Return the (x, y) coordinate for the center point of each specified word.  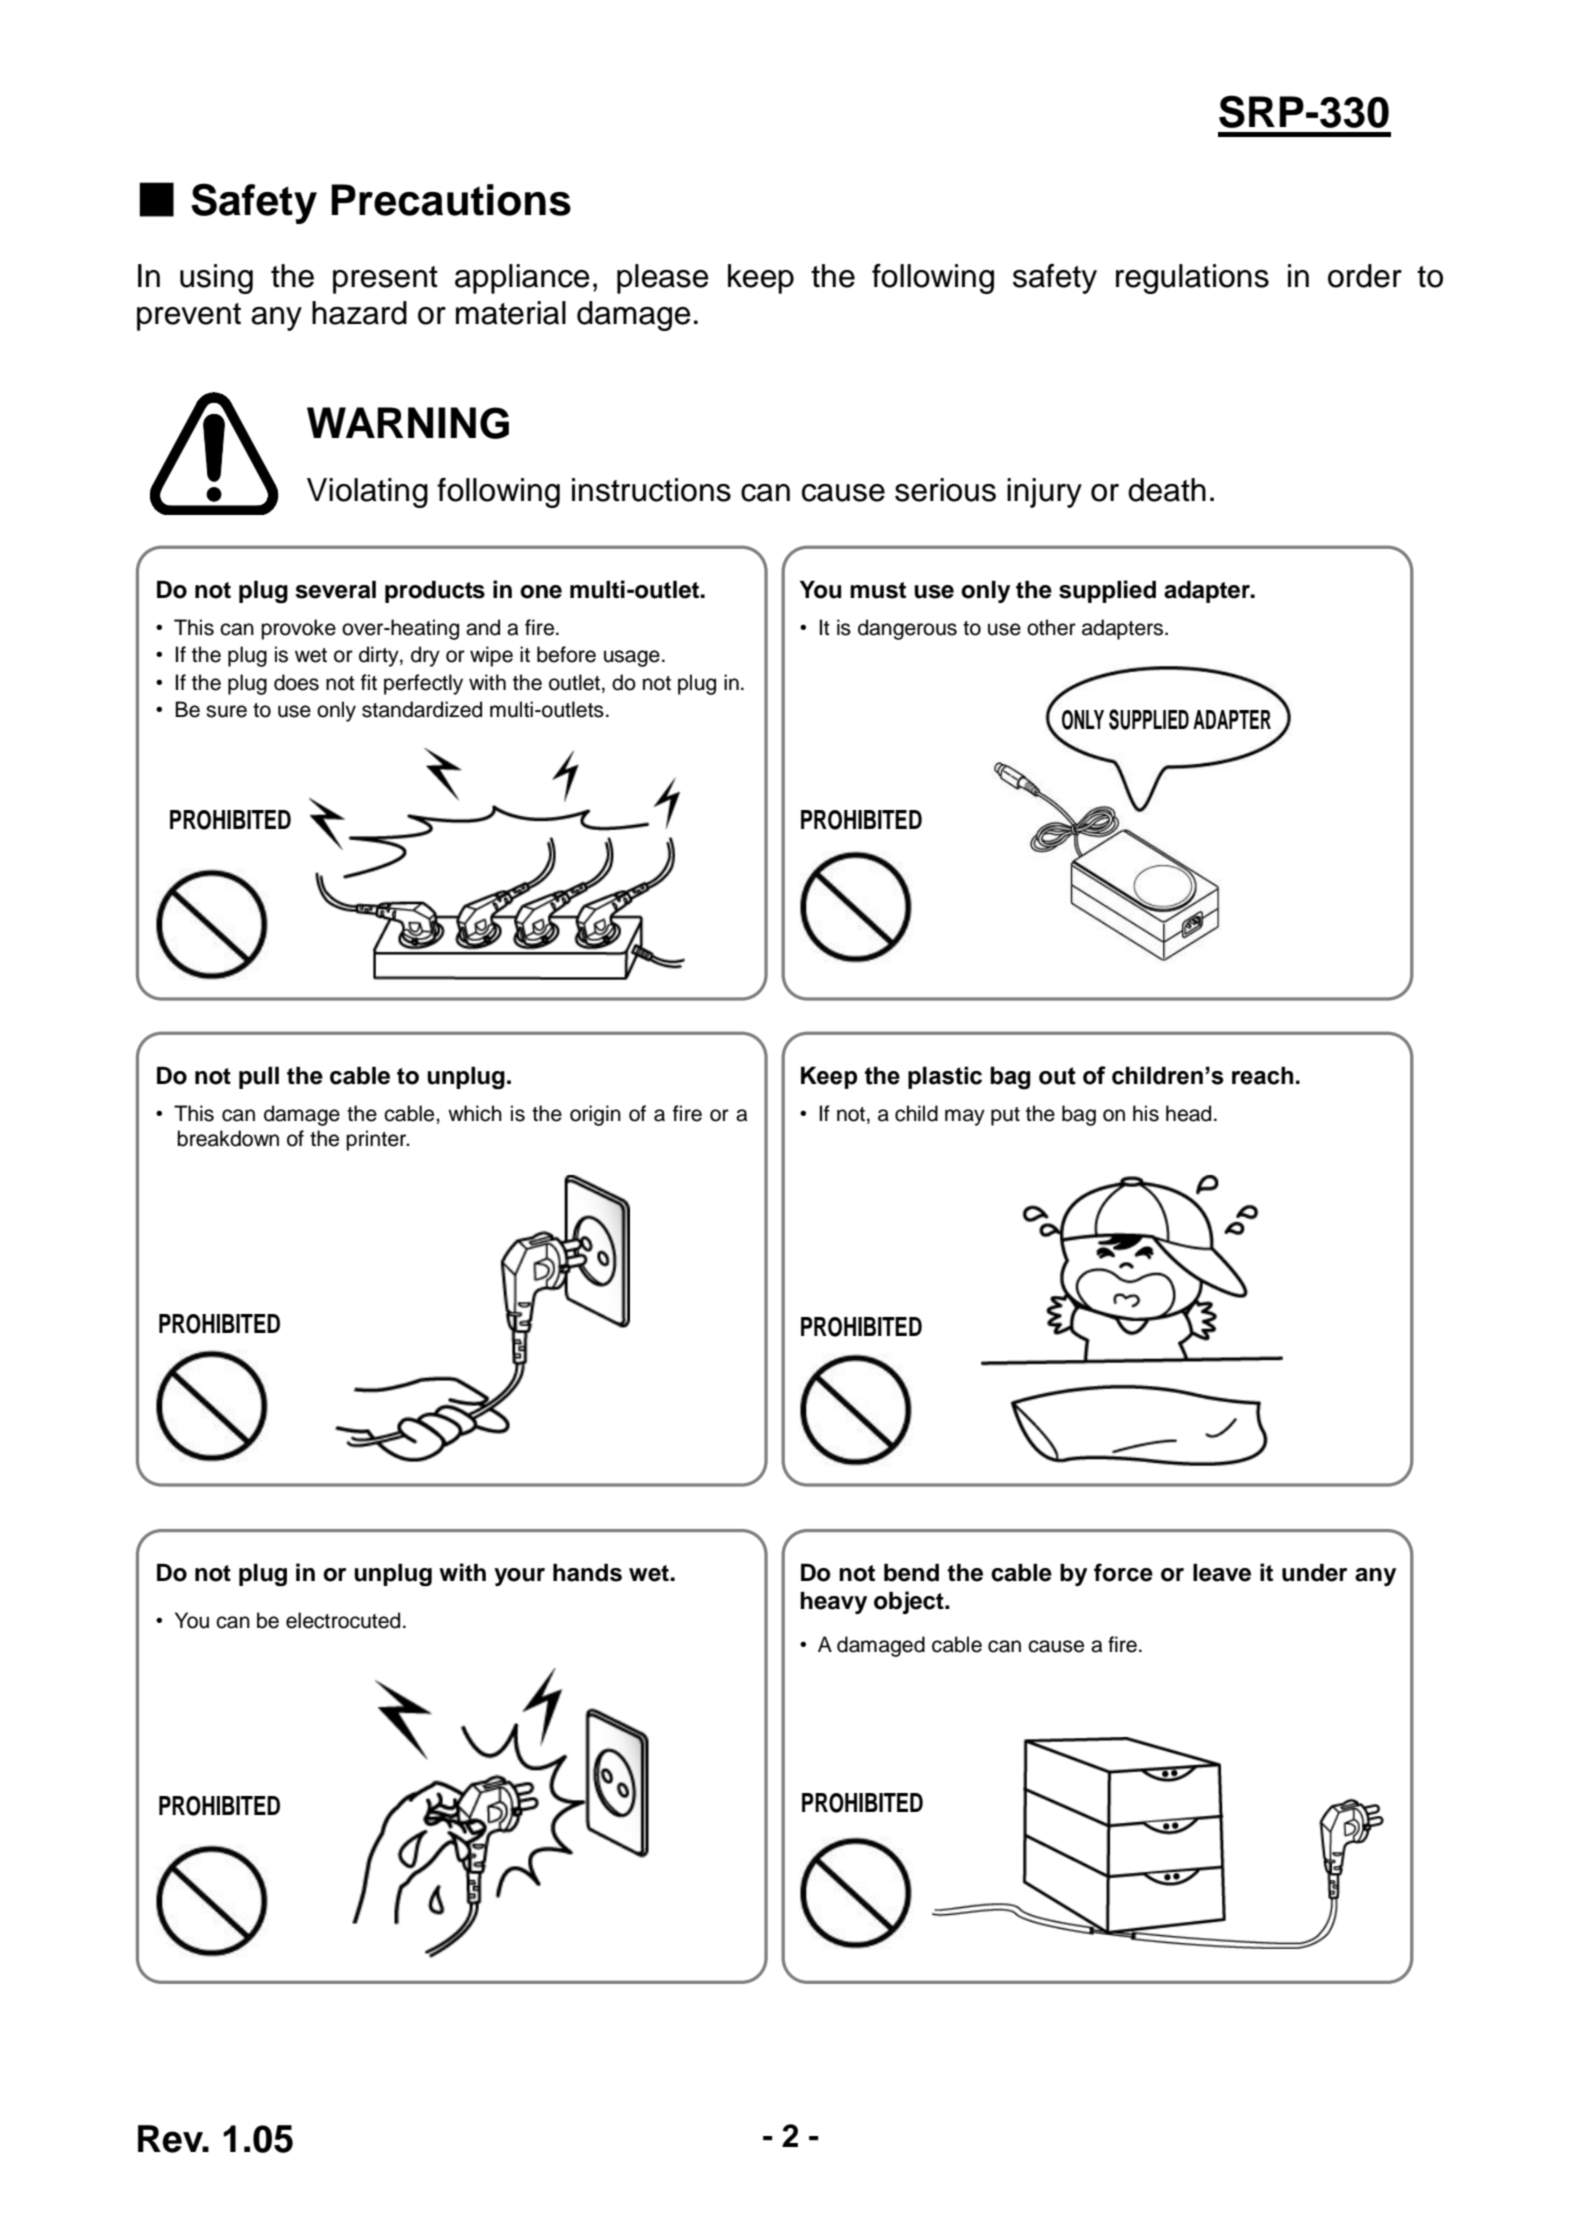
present (385, 280)
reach (1262, 1075)
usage (632, 658)
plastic (945, 1077)
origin (595, 1115)
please (663, 279)
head (1188, 1113)
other (1051, 627)
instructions (651, 490)
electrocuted (343, 1620)
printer (377, 1140)
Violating (367, 493)
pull (259, 1078)
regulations (1192, 279)
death (1167, 490)
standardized (422, 709)
